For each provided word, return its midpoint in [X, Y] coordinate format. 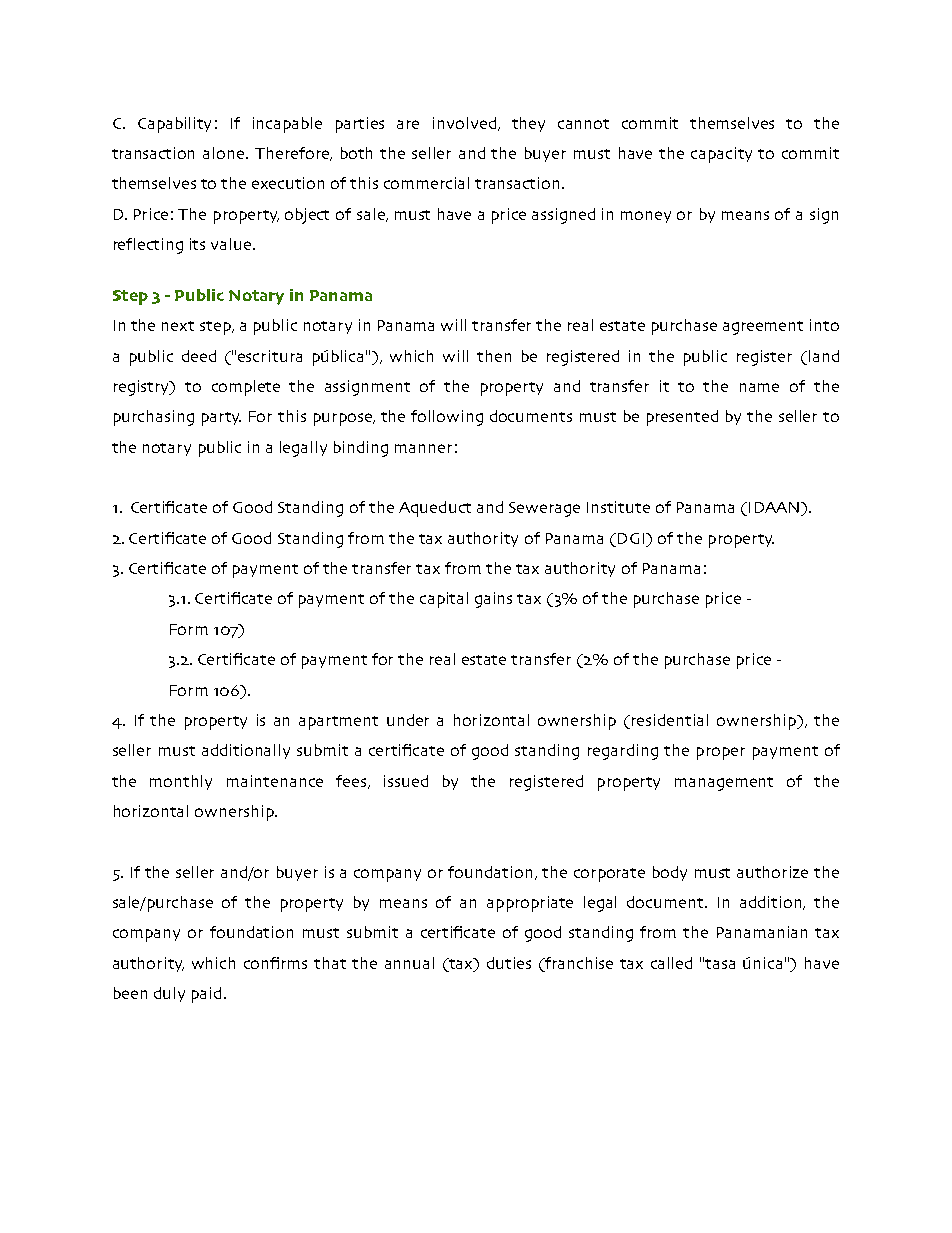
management [724, 784]
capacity [721, 155]
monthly [181, 782]
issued [406, 781]
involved [464, 123]
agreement [763, 328]
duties [509, 963]
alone [225, 153]
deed [199, 356]
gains [493, 600]
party [221, 419]
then [494, 356]
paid [206, 995]
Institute [618, 507]
